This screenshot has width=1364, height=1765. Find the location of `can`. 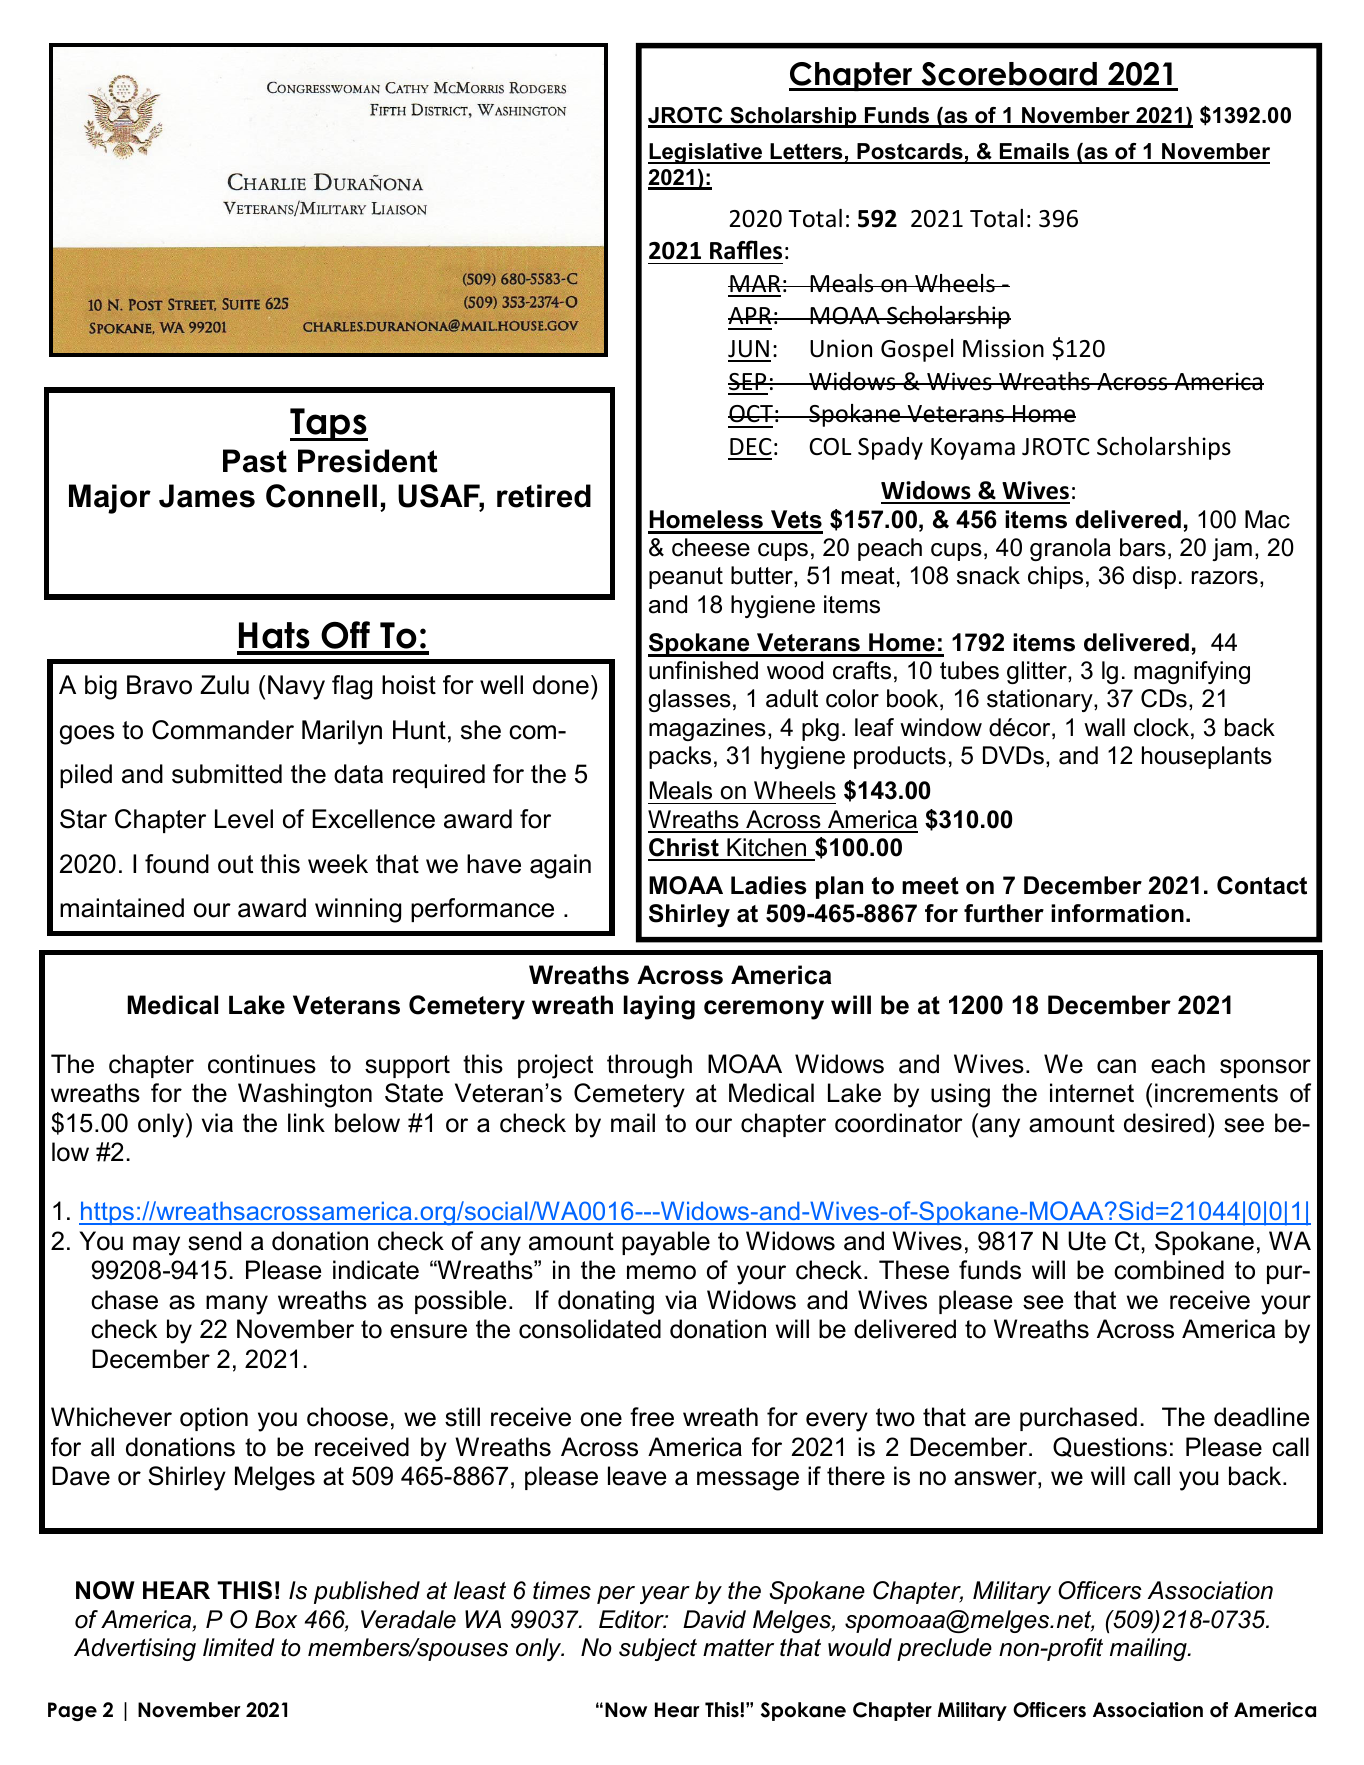

can is located at coordinates (1116, 1066).
